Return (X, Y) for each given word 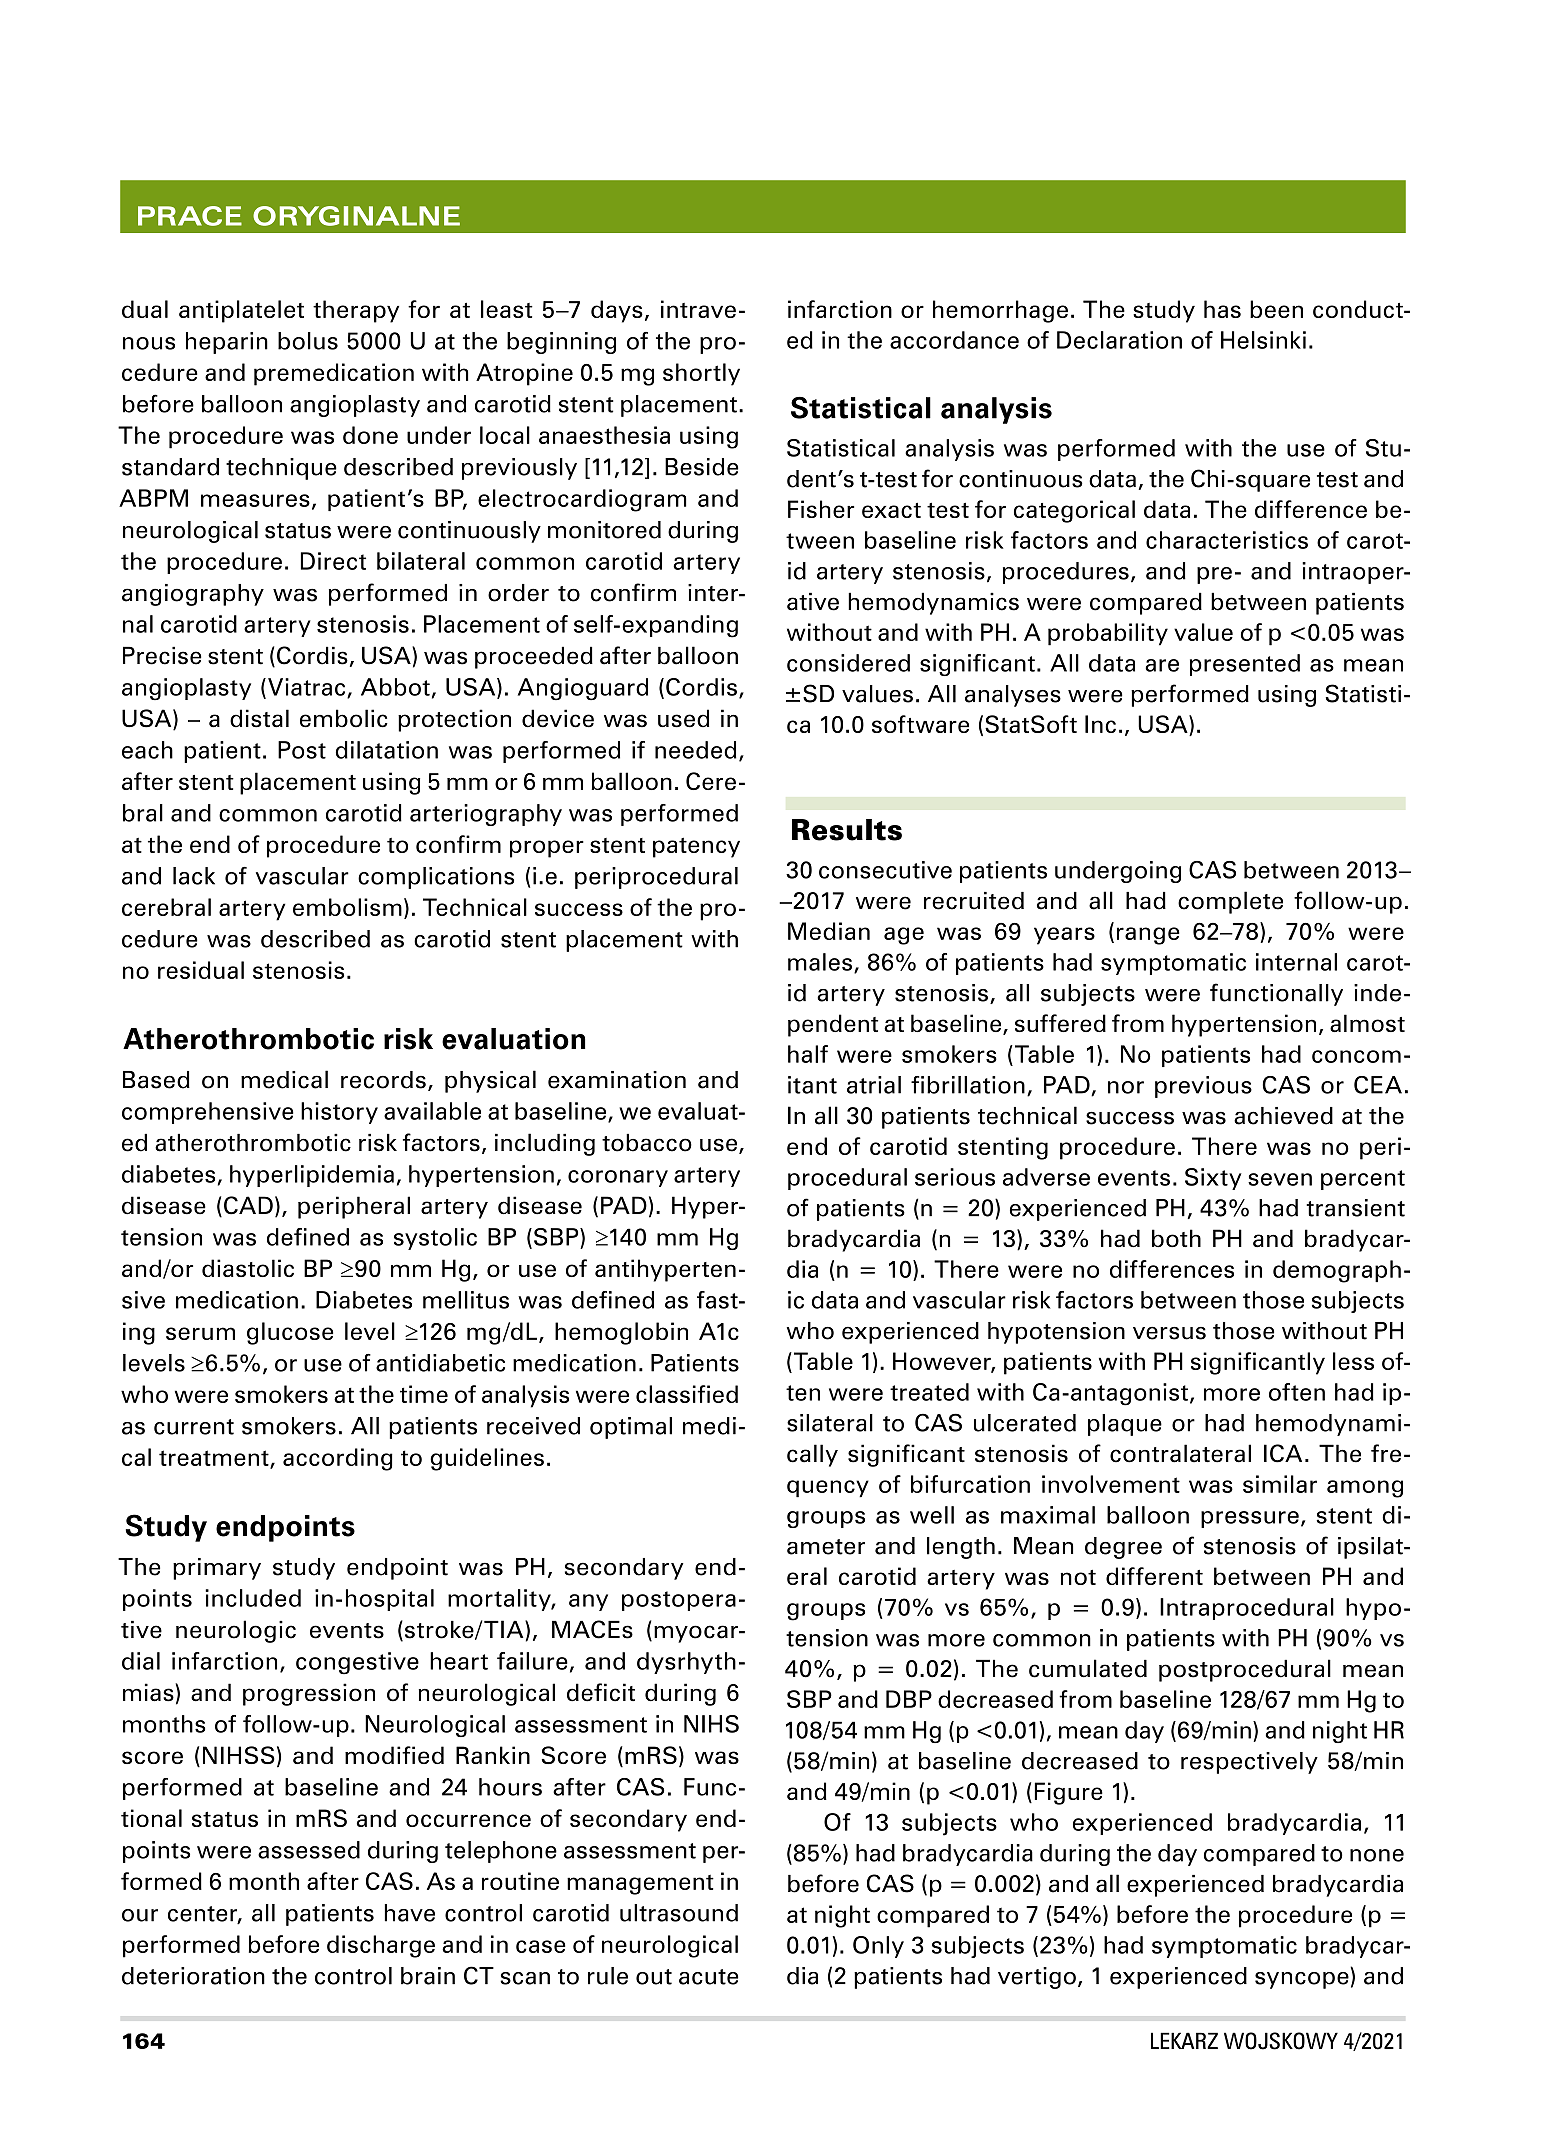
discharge (381, 1946)
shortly (701, 374)
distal (259, 718)
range (1148, 936)
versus (1169, 1333)
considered (848, 663)
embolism (347, 907)
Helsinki (1263, 340)
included (253, 1598)
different (1154, 1576)
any (588, 1602)
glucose (290, 1333)
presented (1245, 665)
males (820, 962)
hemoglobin (621, 1333)
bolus (308, 341)
